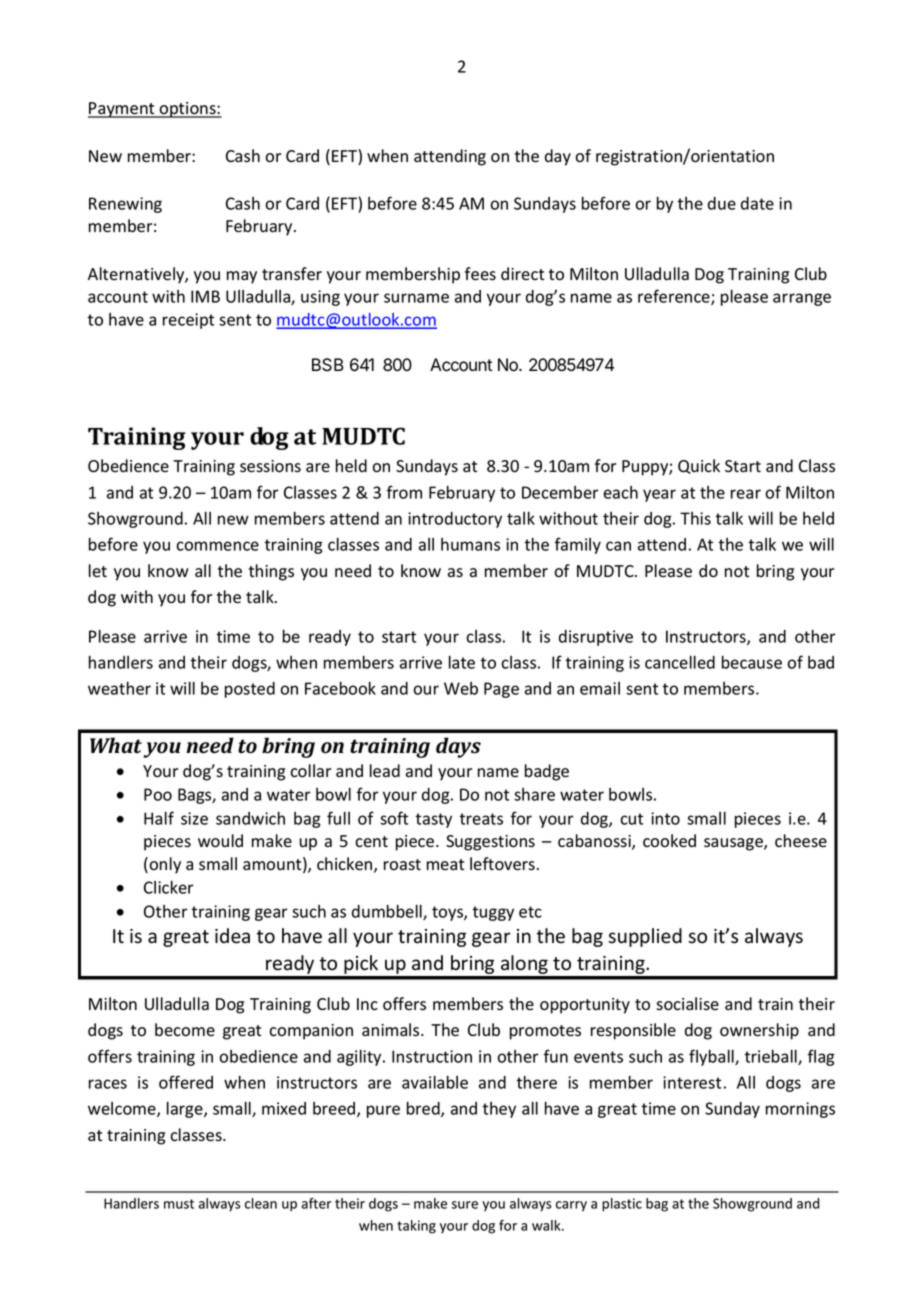 The width and height of the screenshot is (924, 1308). I want to click on weather, so click(119, 688).
